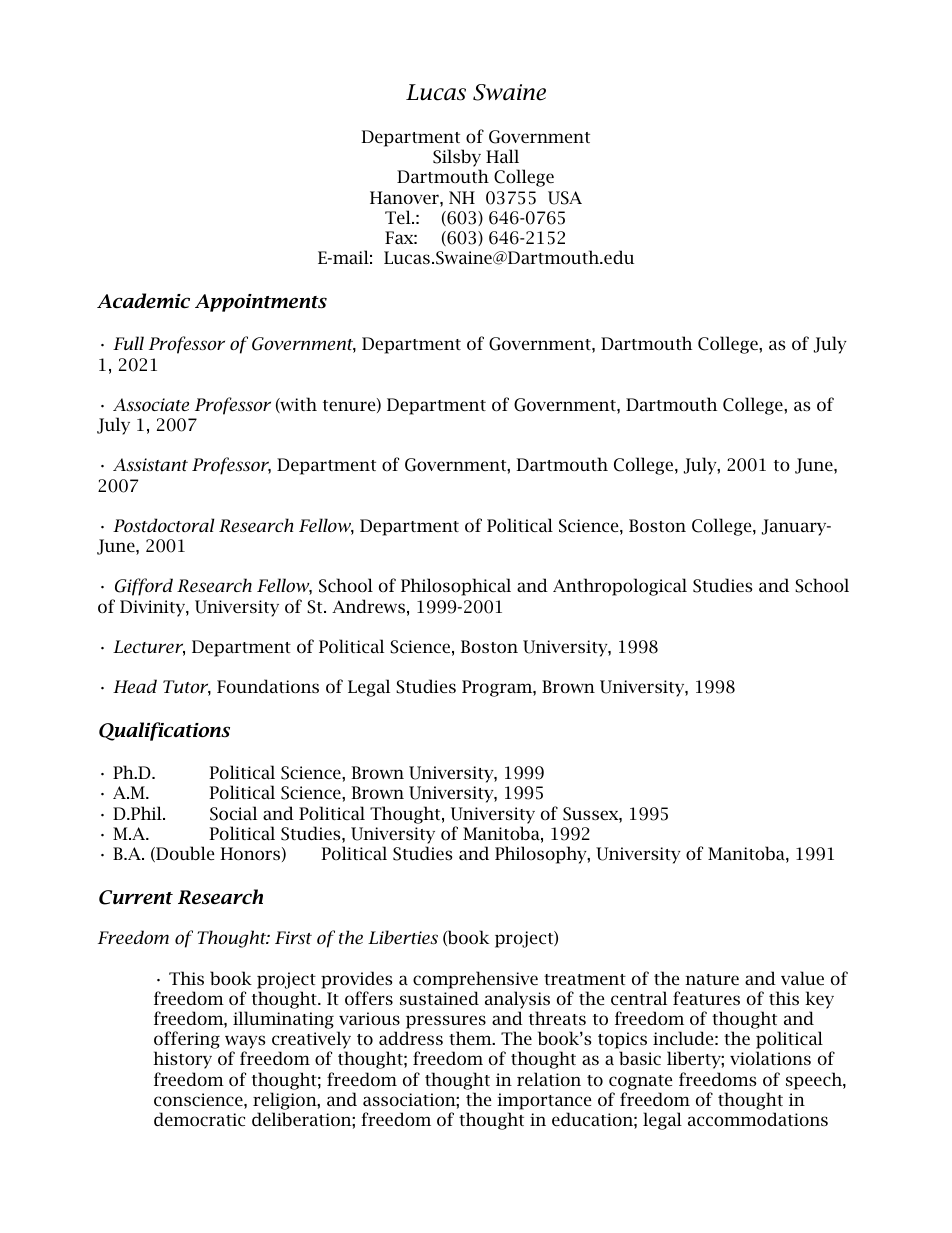  Describe the element at coordinates (399, 217) in the image. I see `Tel` at that location.
